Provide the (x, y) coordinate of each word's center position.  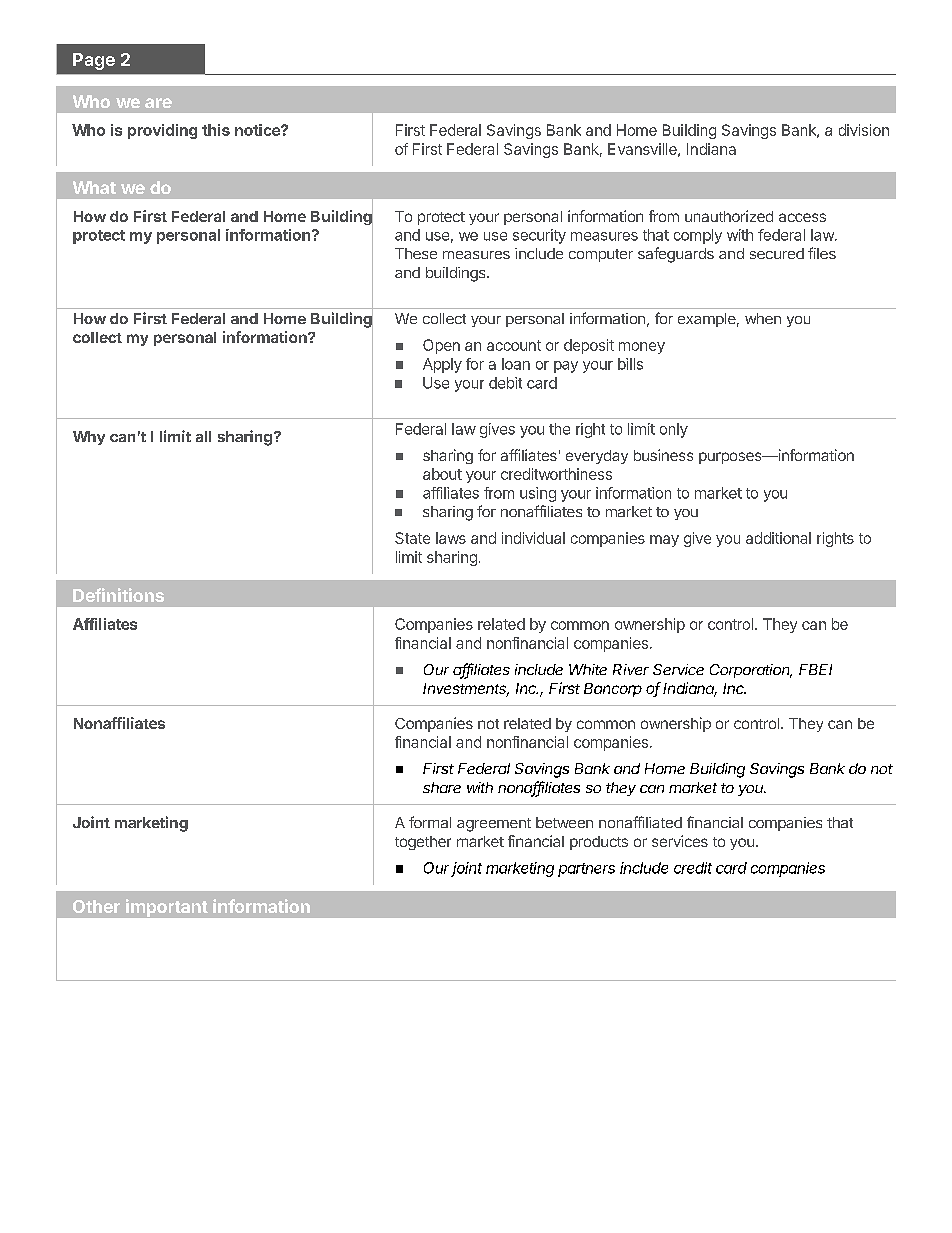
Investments (466, 690)
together (423, 843)
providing (162, 131)
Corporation (751, 671)
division (864, 130)
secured (777, 253)
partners (586, 870)
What (94, 187)
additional (778, 538)
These (416, 253)
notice (258, 130)
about (442, 474)
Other (96, 906)
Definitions (118, 595)
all (203, 436)
